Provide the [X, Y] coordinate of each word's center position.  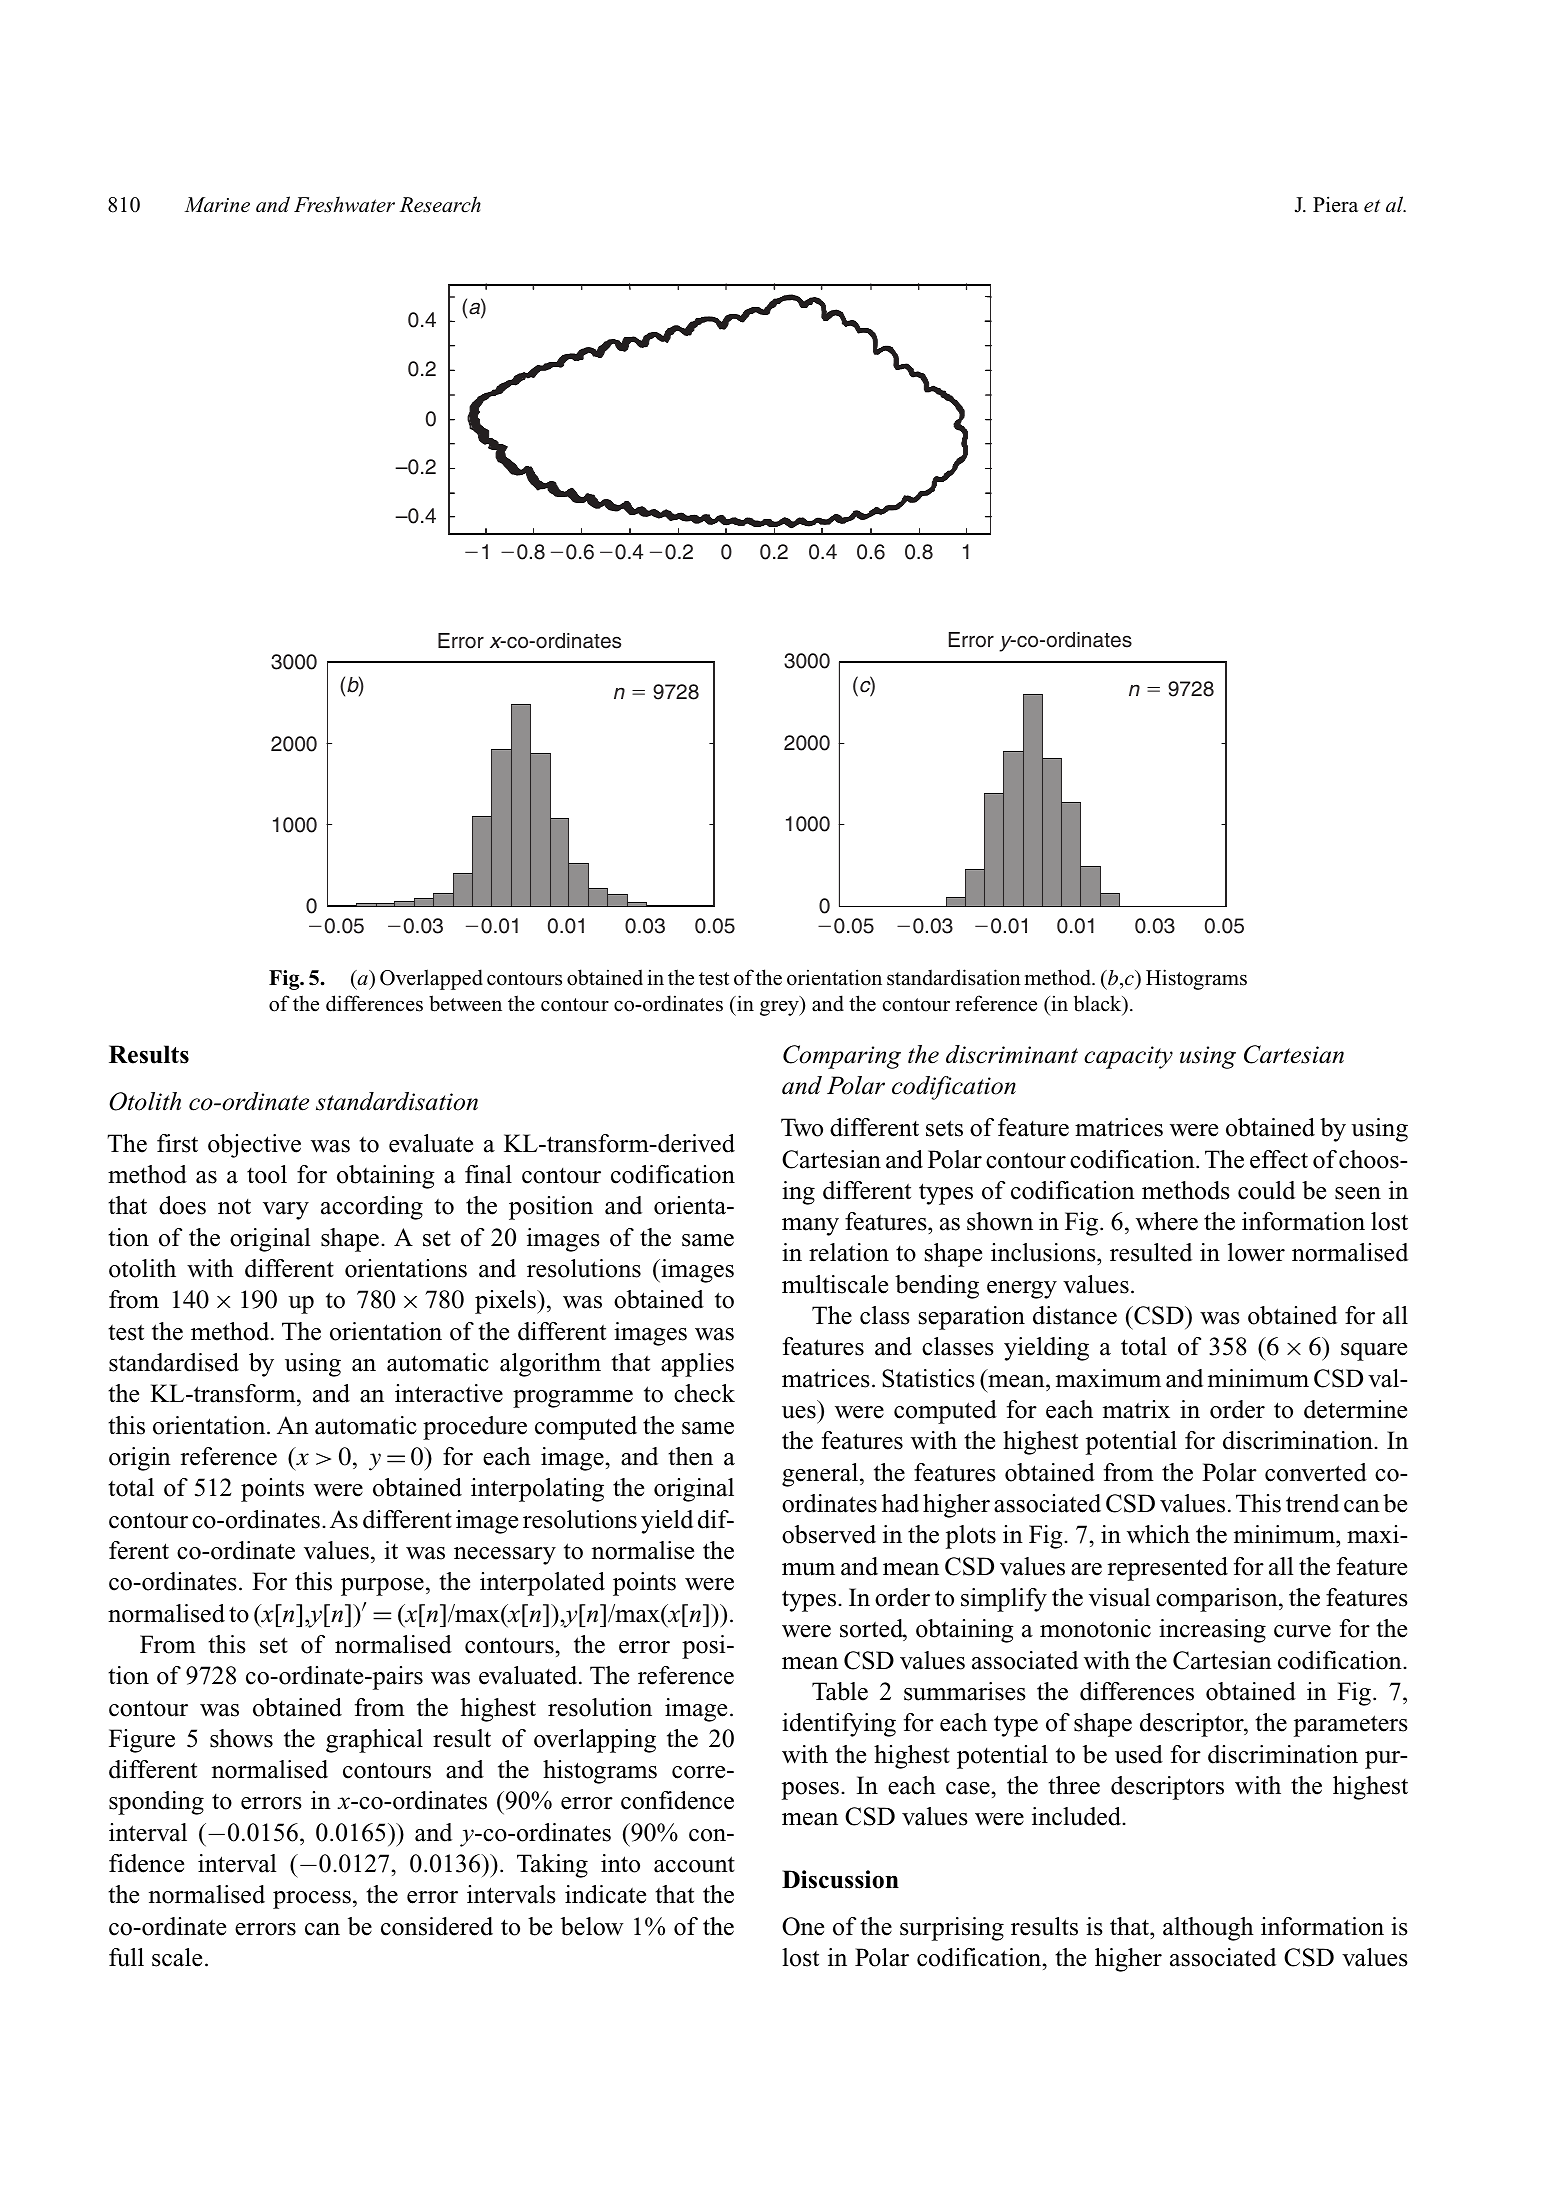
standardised [174, 1362]
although [1208, 1929]
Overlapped [431, 979]
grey [780, 1008]
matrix [1136, 1409]
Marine [217, 205]
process [312, 1900]
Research [440, 204]
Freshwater [344, 204]
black [1099, 1004]
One [803, 1926]
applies [697, 1365]
